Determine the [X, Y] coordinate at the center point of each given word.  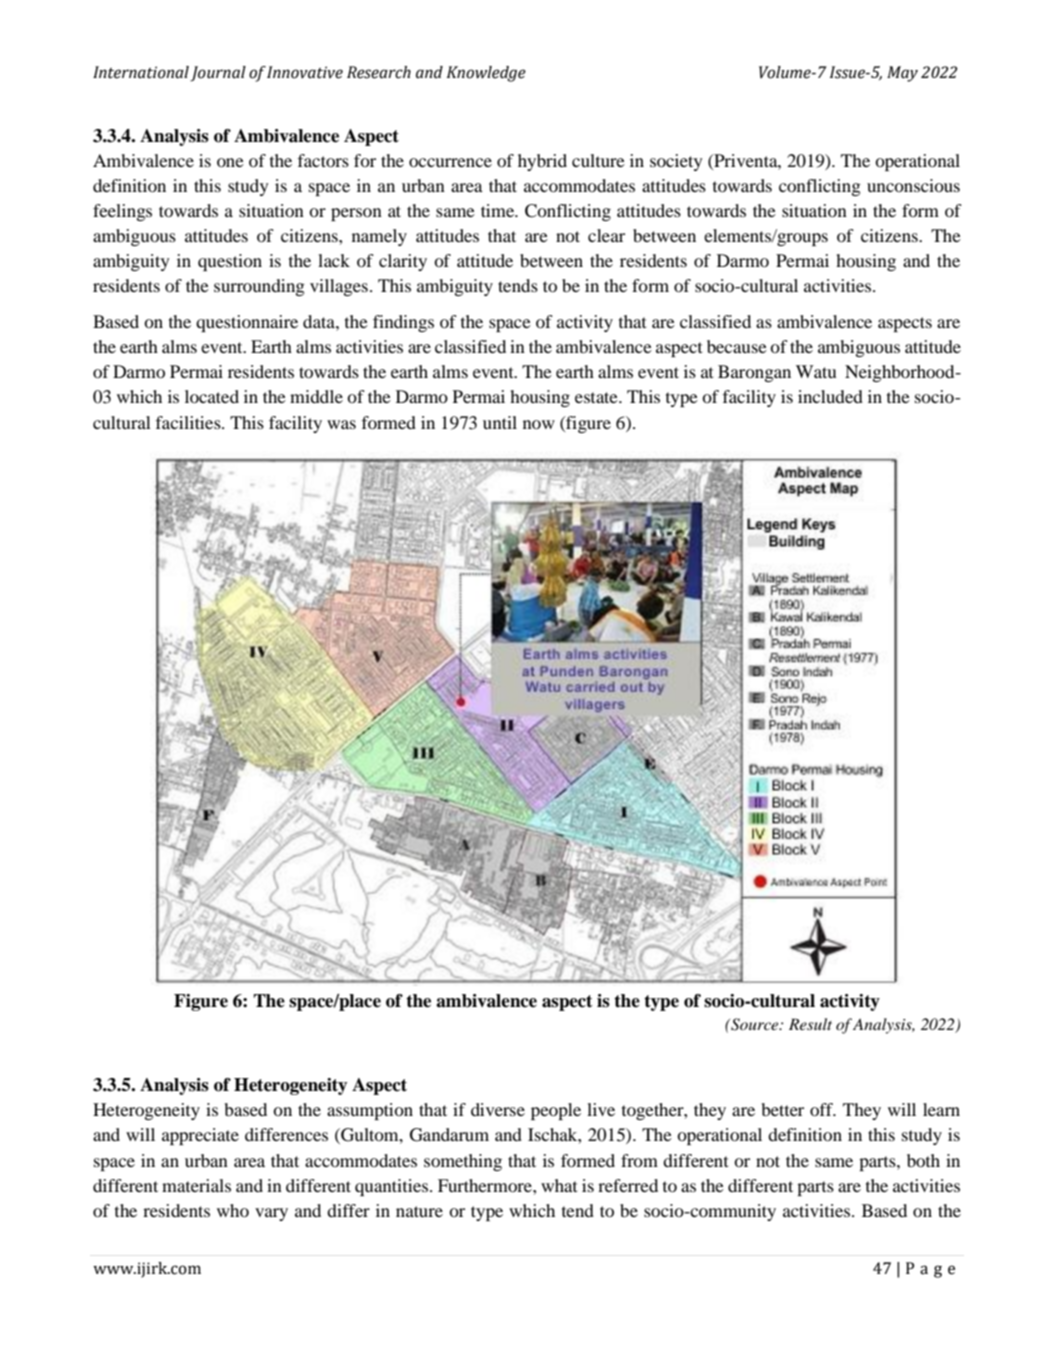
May [902, 74]
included [830, 396]
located [212, 396]
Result [810, 1024]
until [500, 422]
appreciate [200, 1136]
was [341, 424]
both [923, 1160]
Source [755, 1024]
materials [196, 1185]
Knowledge [486, 74]
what [559, 1185]
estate [597, 397]
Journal [218, 74]
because [737, 346]
